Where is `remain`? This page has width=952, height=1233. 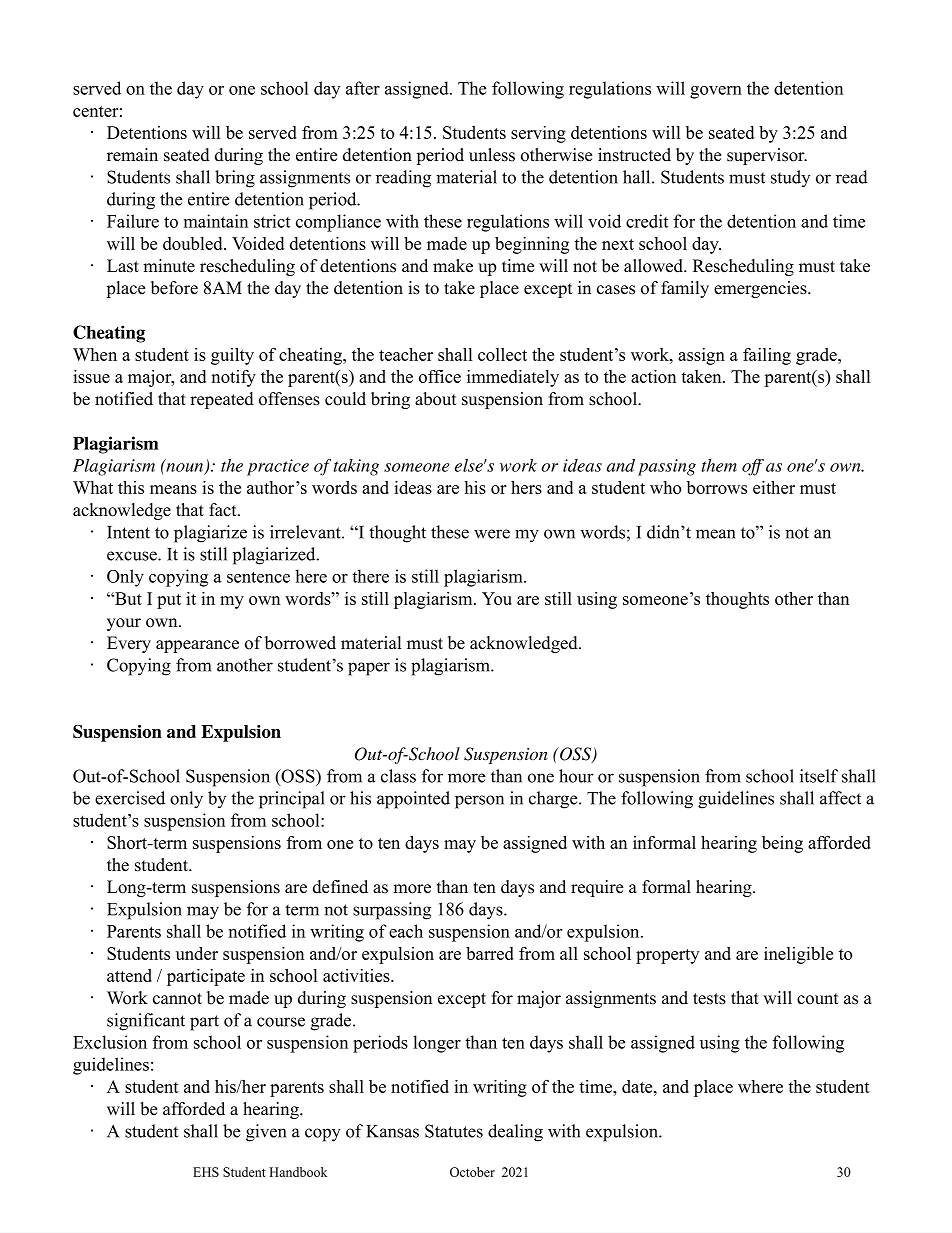 remain is located at coordinates (132, 155).
